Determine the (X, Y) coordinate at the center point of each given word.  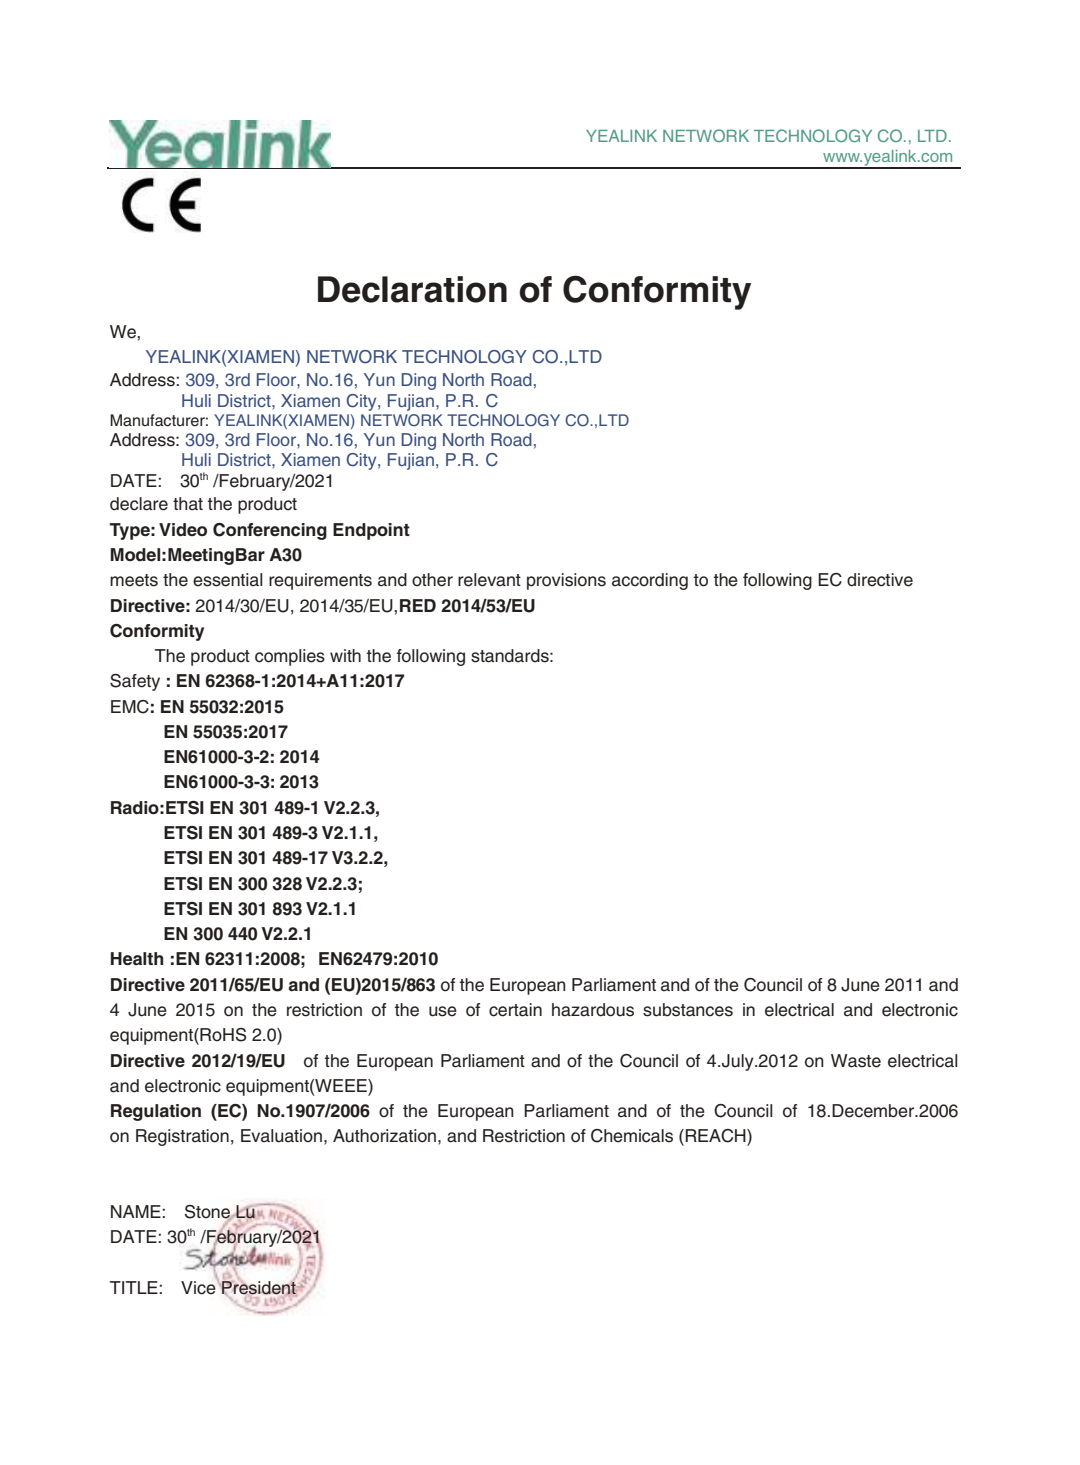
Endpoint (371, 531)
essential (228, 580)
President (258, 1288)
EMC (130, 707)
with (345, 655)
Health (137, 959)
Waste (856, 1061)
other (432, 580)
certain (515, 1010)
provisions (566, 581)
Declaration (412, 289)
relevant (489, 580)
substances (688, 1010)
